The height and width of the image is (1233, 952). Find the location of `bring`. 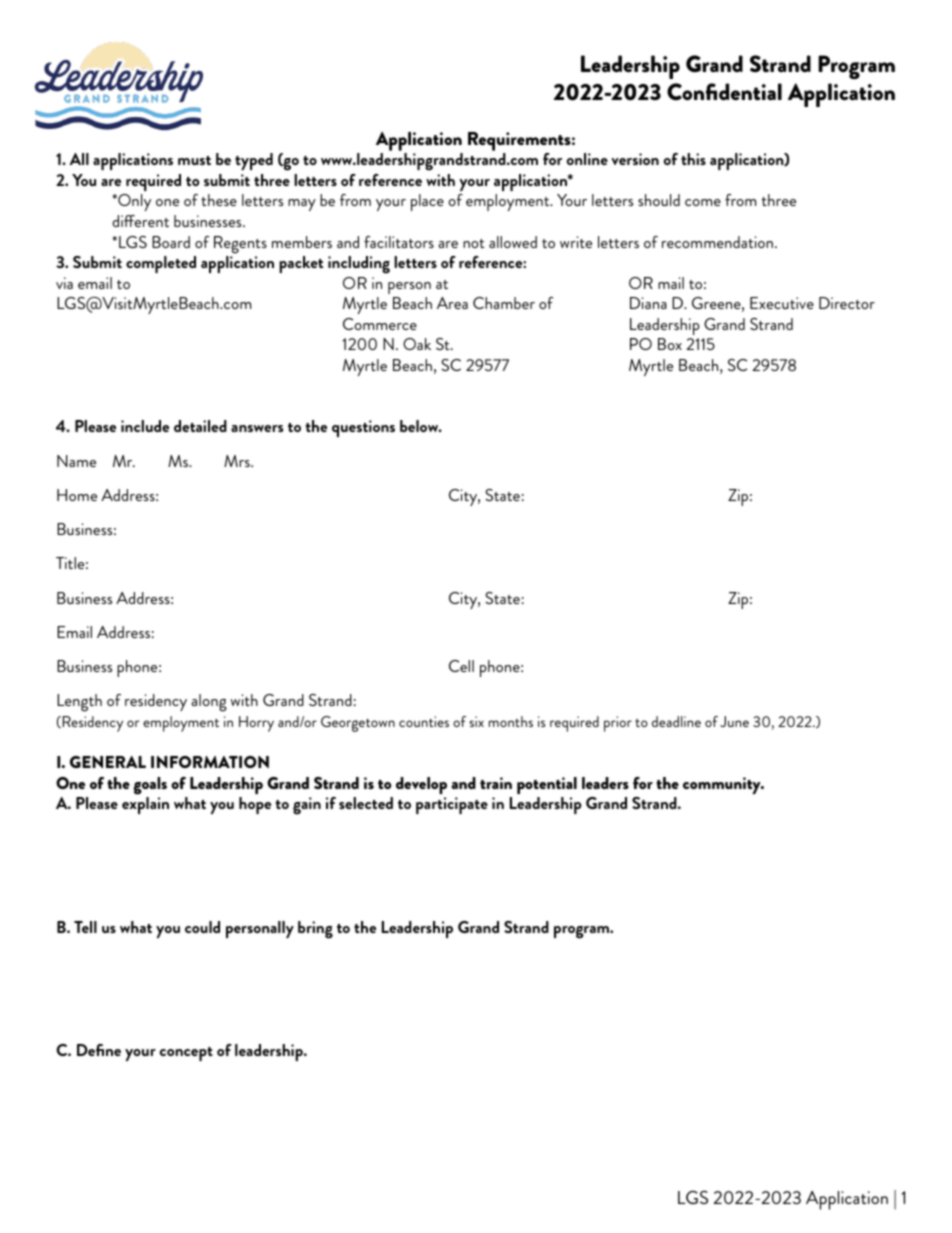

bring is located at coordinates (315, 930).
